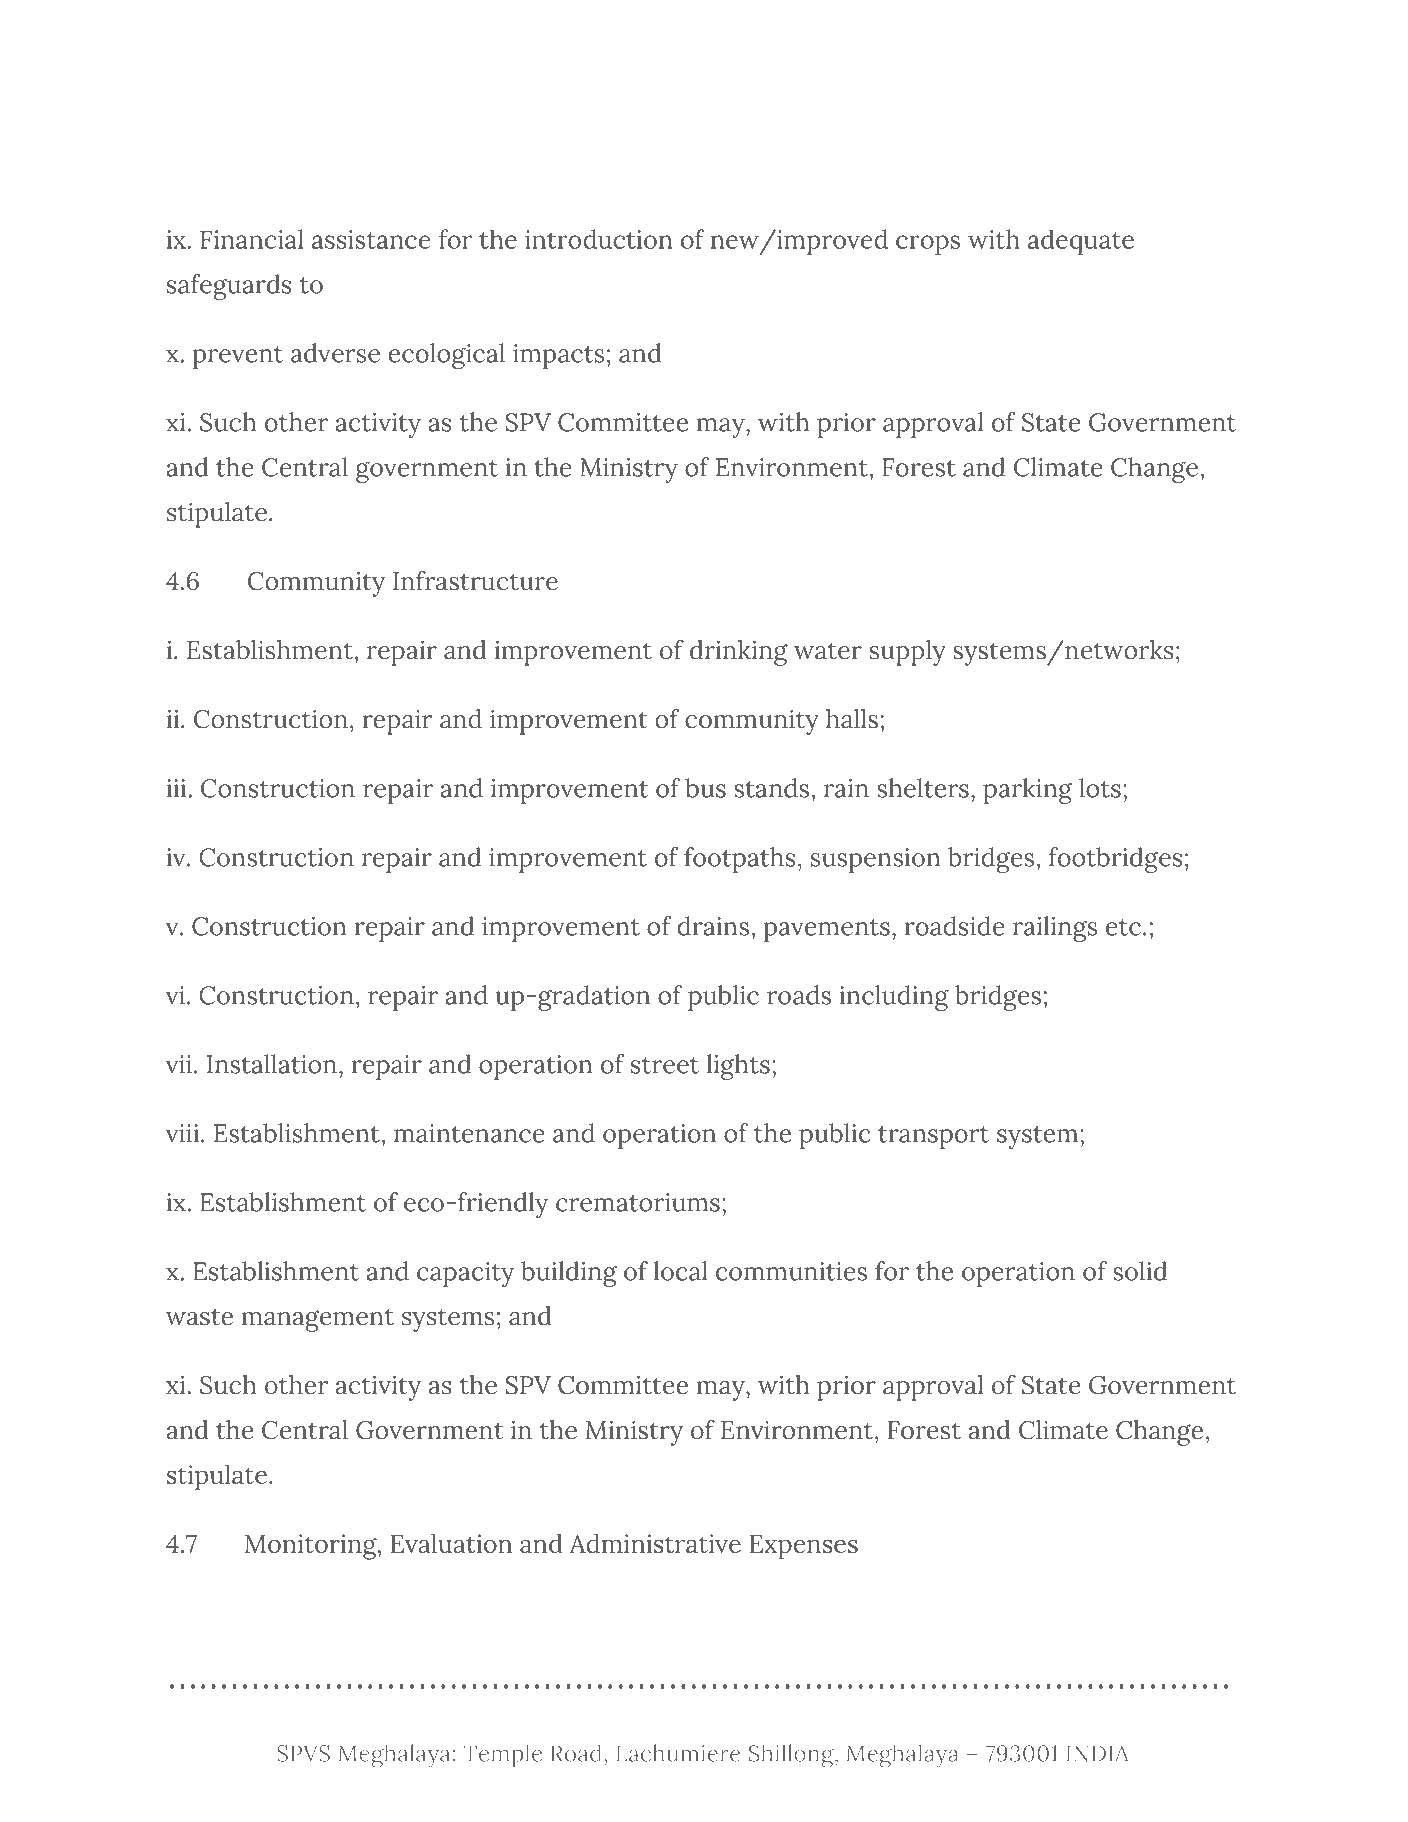 The width and height of the screenshot is (1408, 1822). I want to click on introduction, so click(598, 239).
